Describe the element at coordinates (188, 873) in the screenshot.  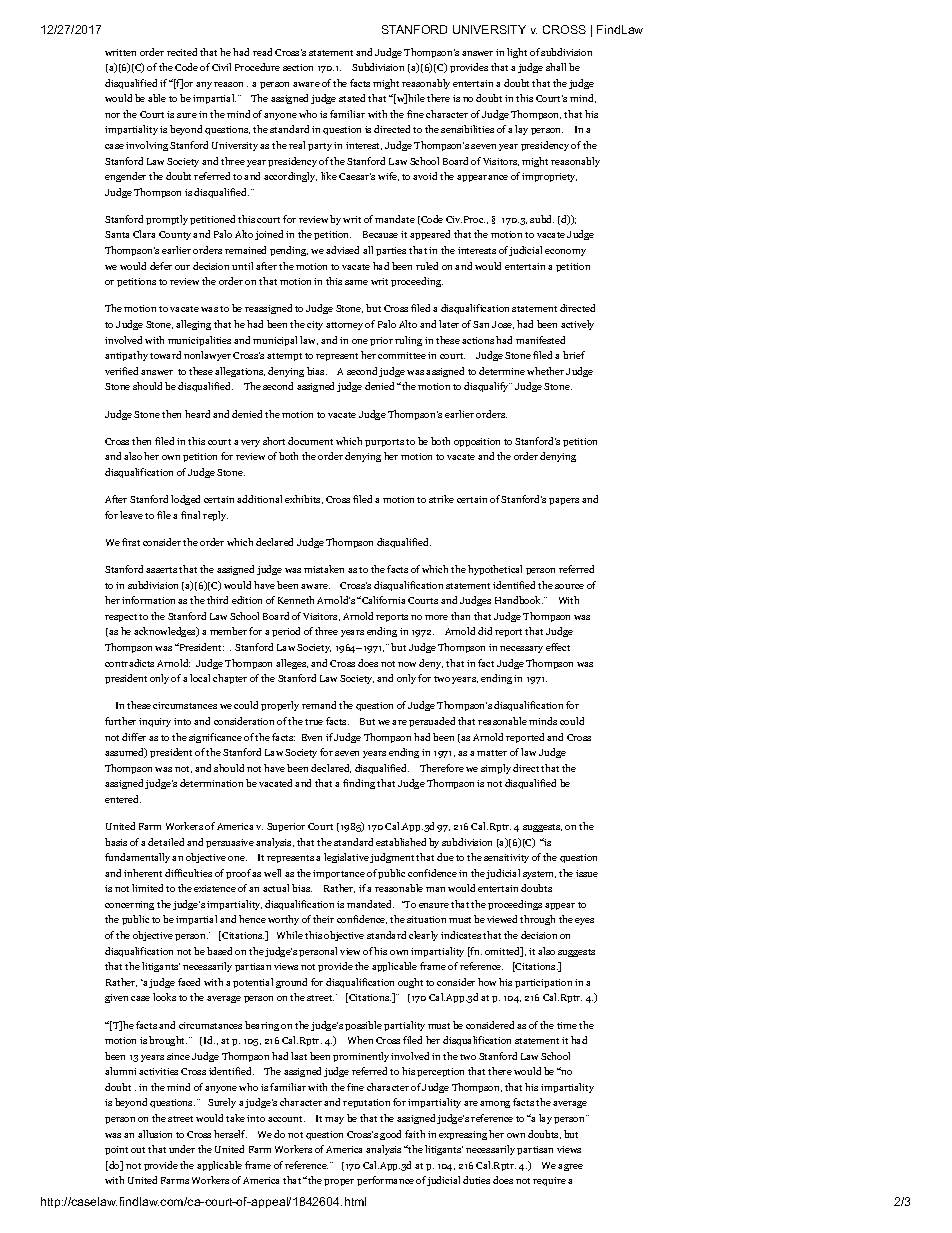
I see `difficulties` at that location.
